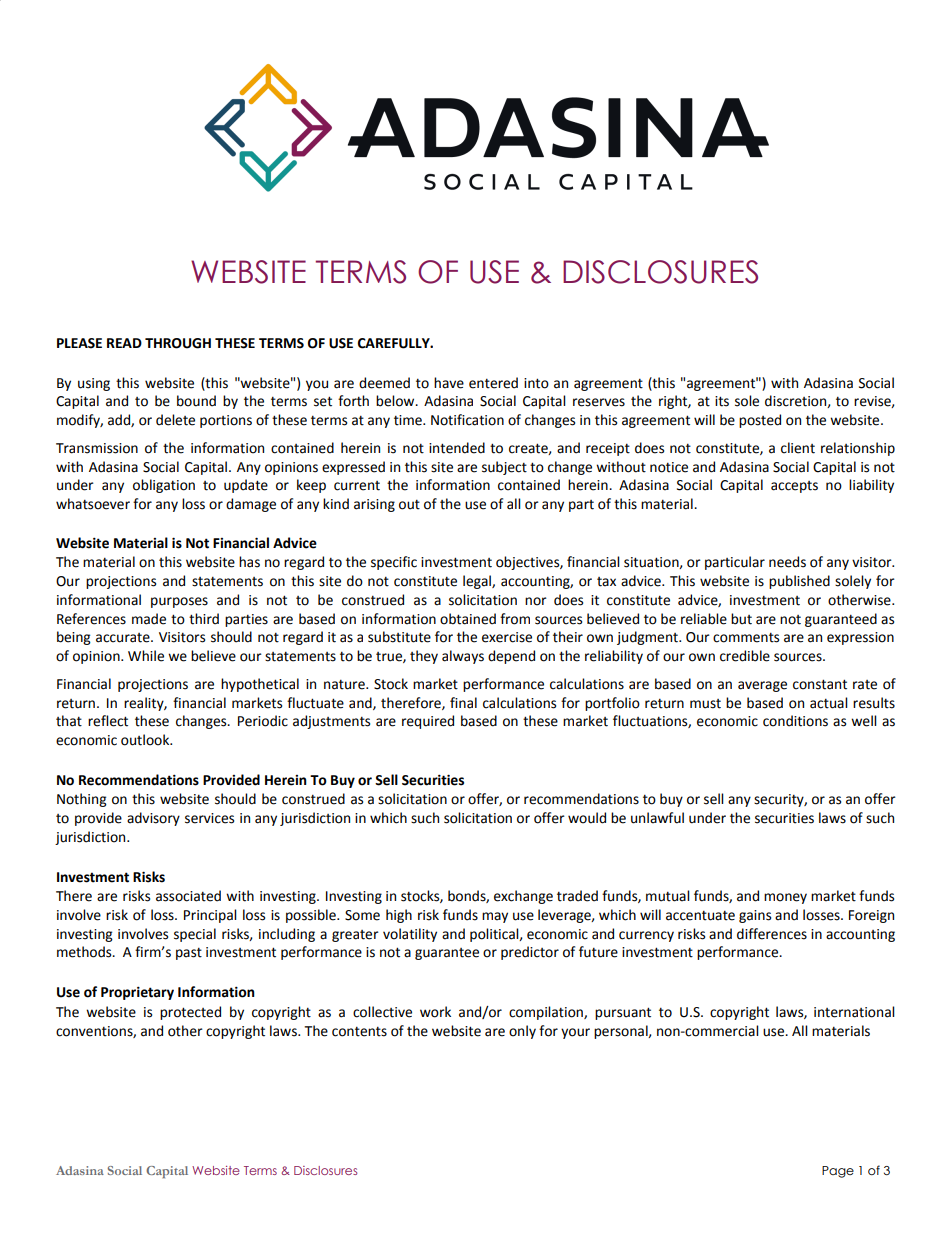 This screenshot has width=952, height=1233. I want to click on entered, so click(493, 383).
